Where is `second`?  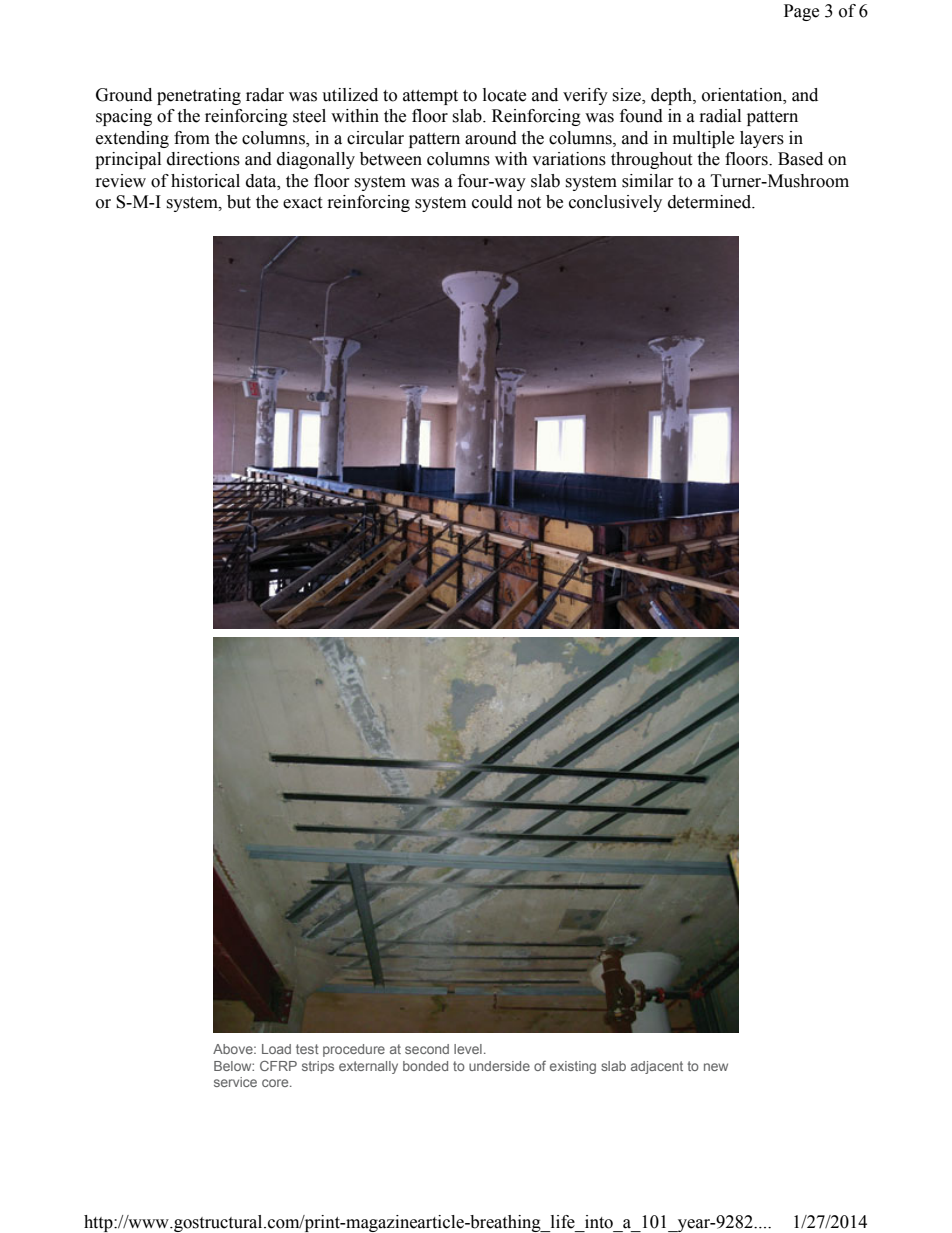 second is located at coordinates (427, 1049).
